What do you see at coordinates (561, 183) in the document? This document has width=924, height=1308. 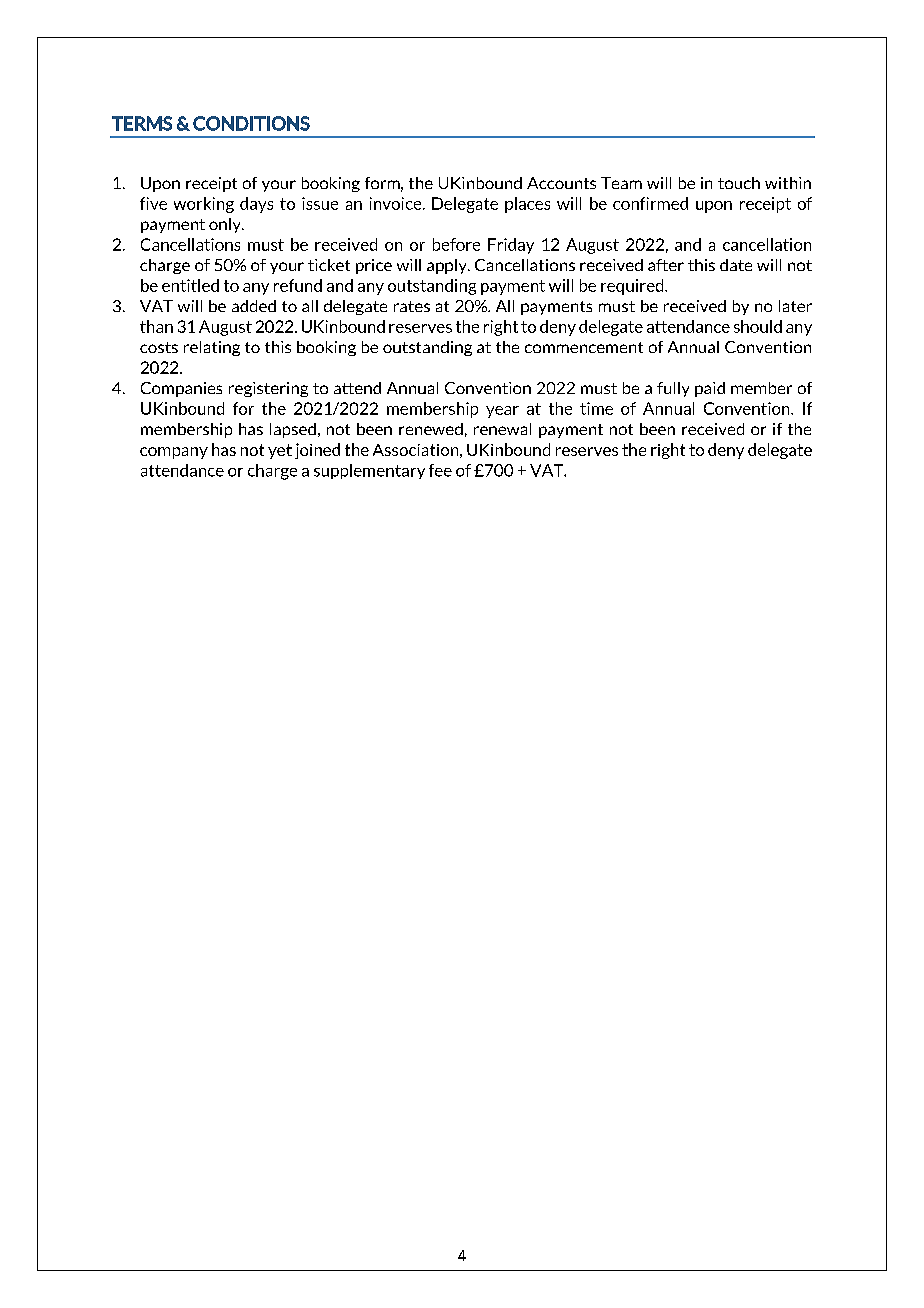 I see `Accounts` at bounding box center [561, 183].
